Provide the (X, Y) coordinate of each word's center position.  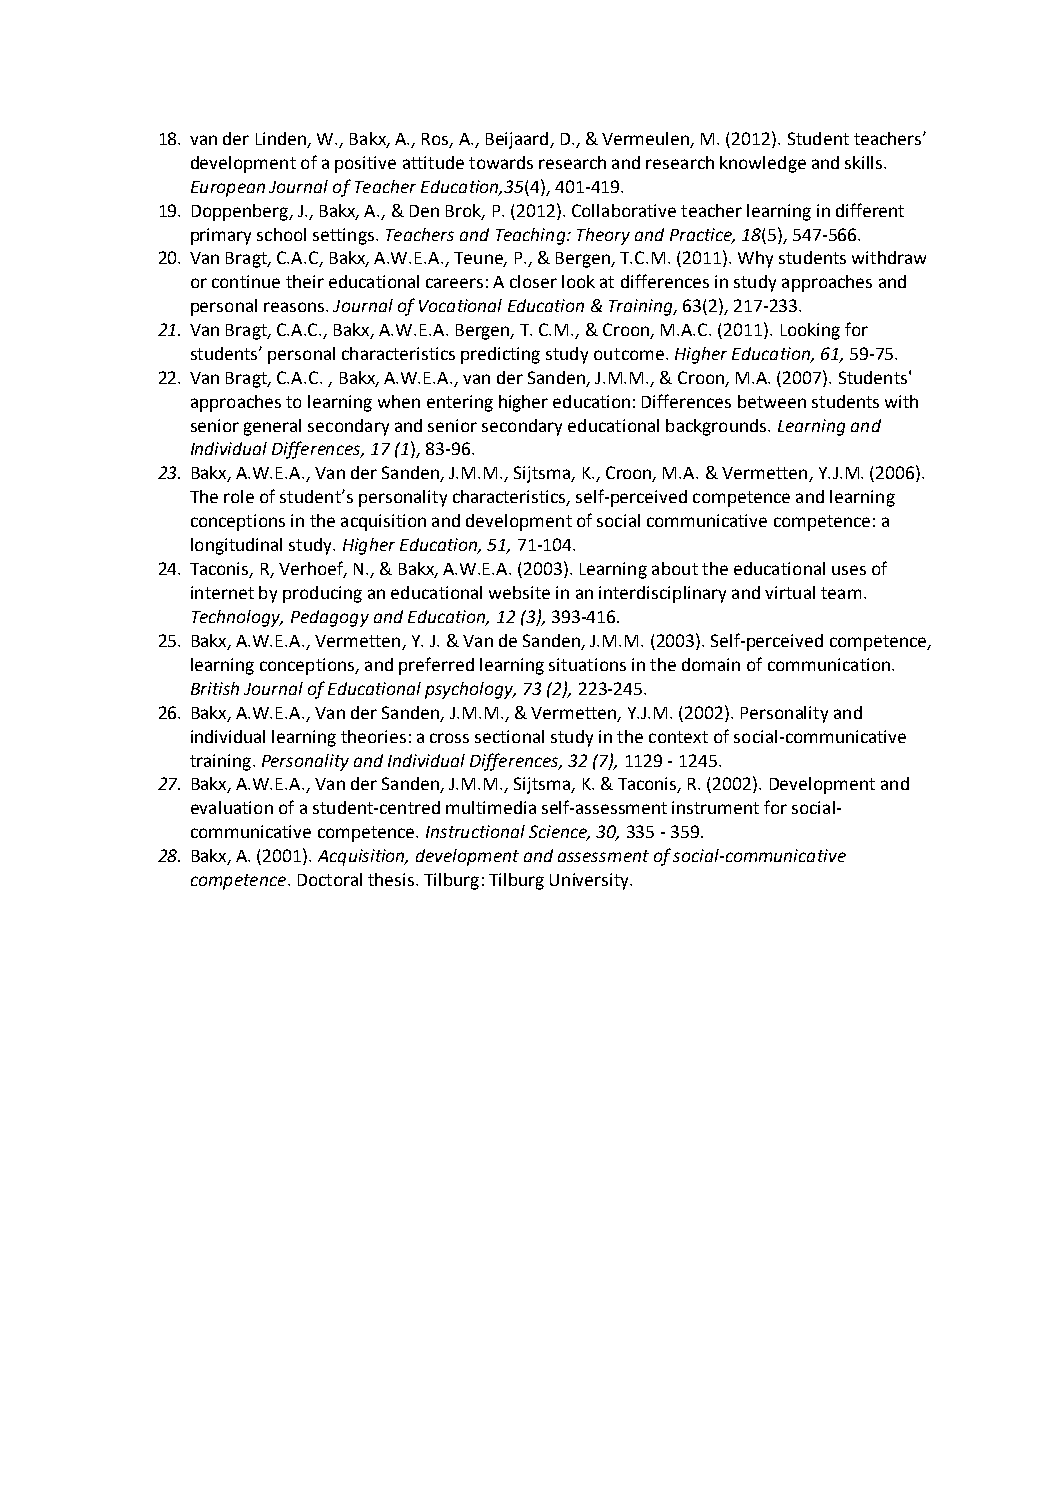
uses (849, 570)
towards (501, 162)
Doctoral (330, 879)
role (239, 496)
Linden (281, 138)
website (519, 592)
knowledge (763, 164)
